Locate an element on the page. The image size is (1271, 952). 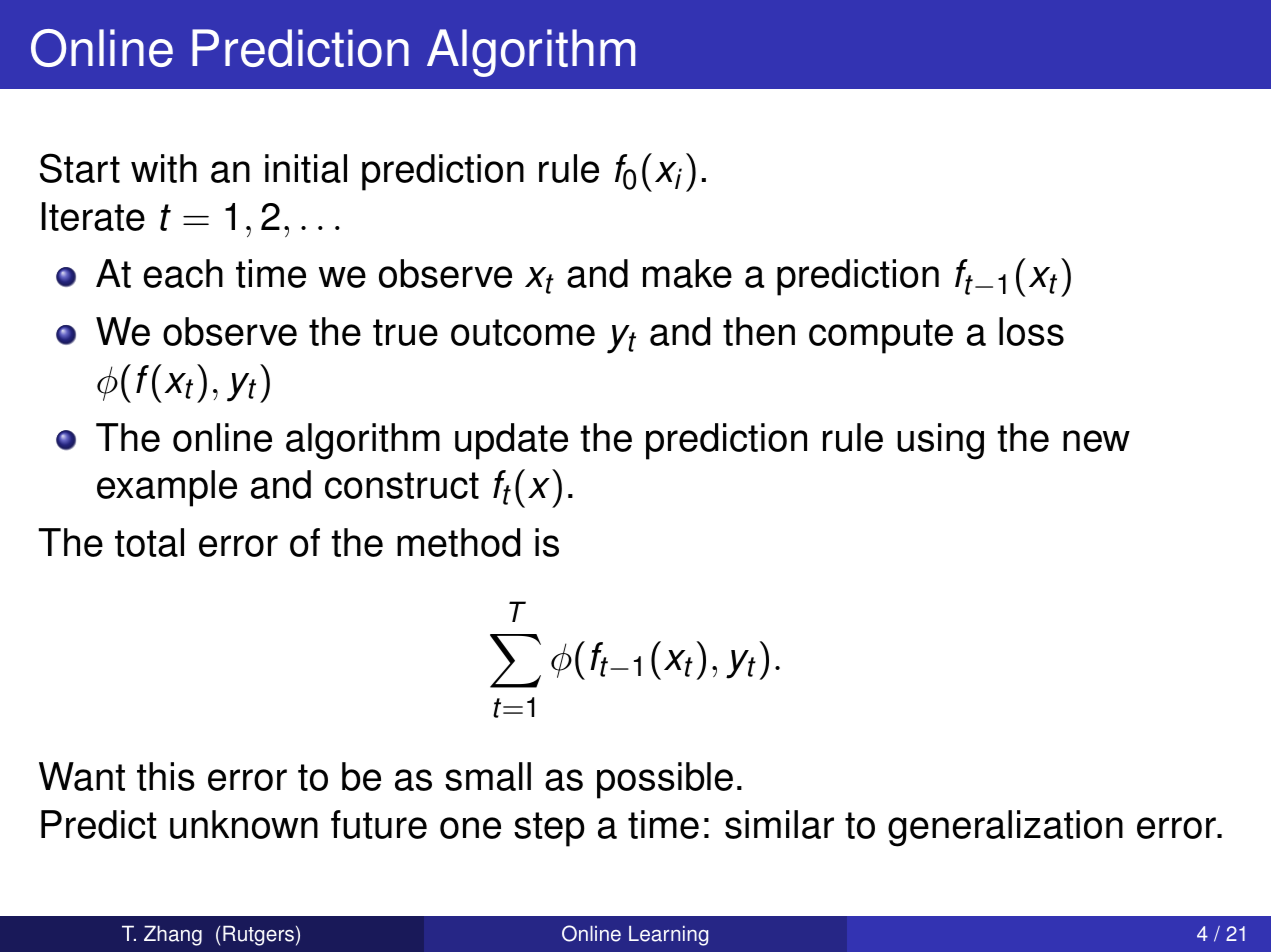
method is located at coordinates (458, 542).
